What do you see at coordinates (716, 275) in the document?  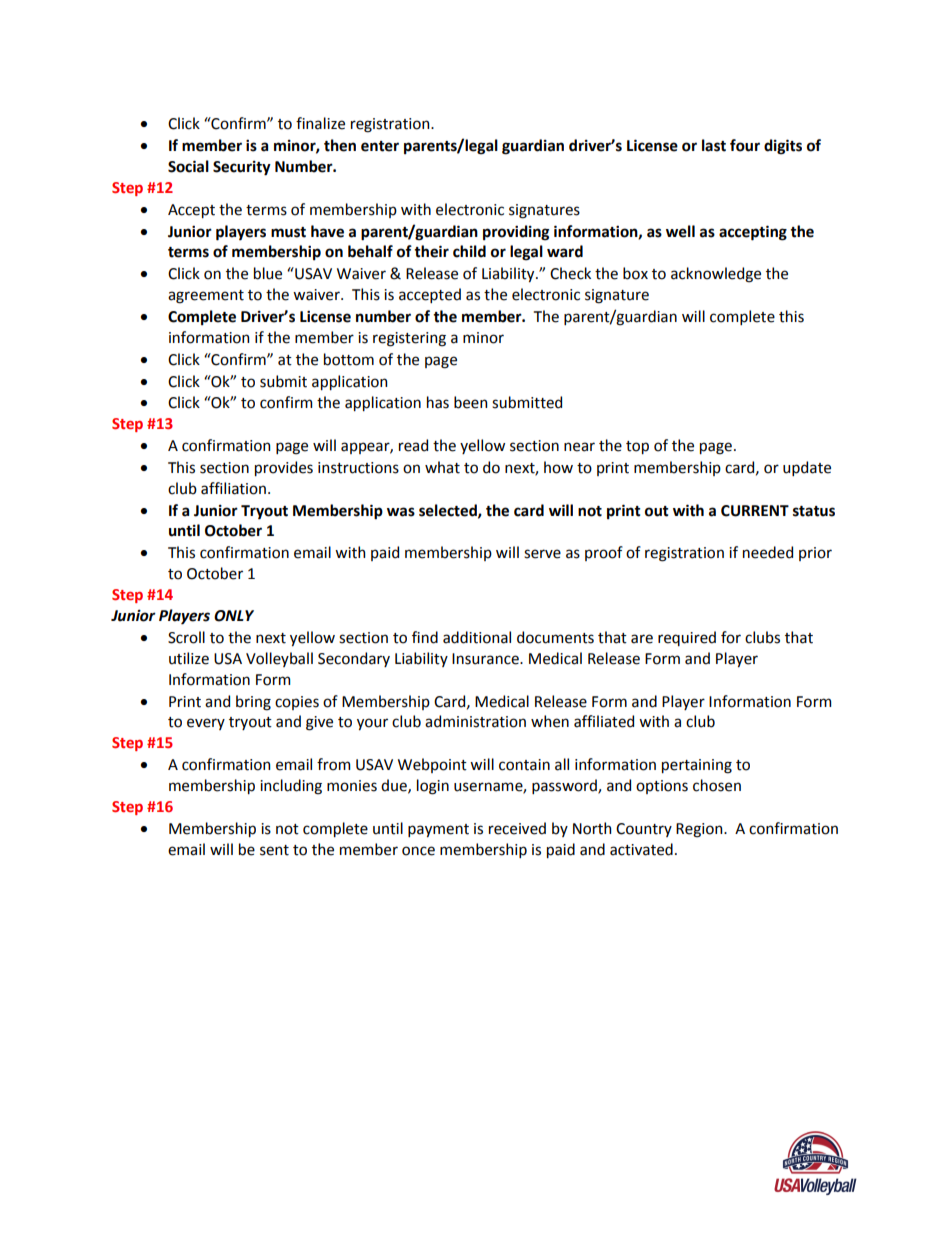 I see `acknowledge` at bounding box center [716, 275].
